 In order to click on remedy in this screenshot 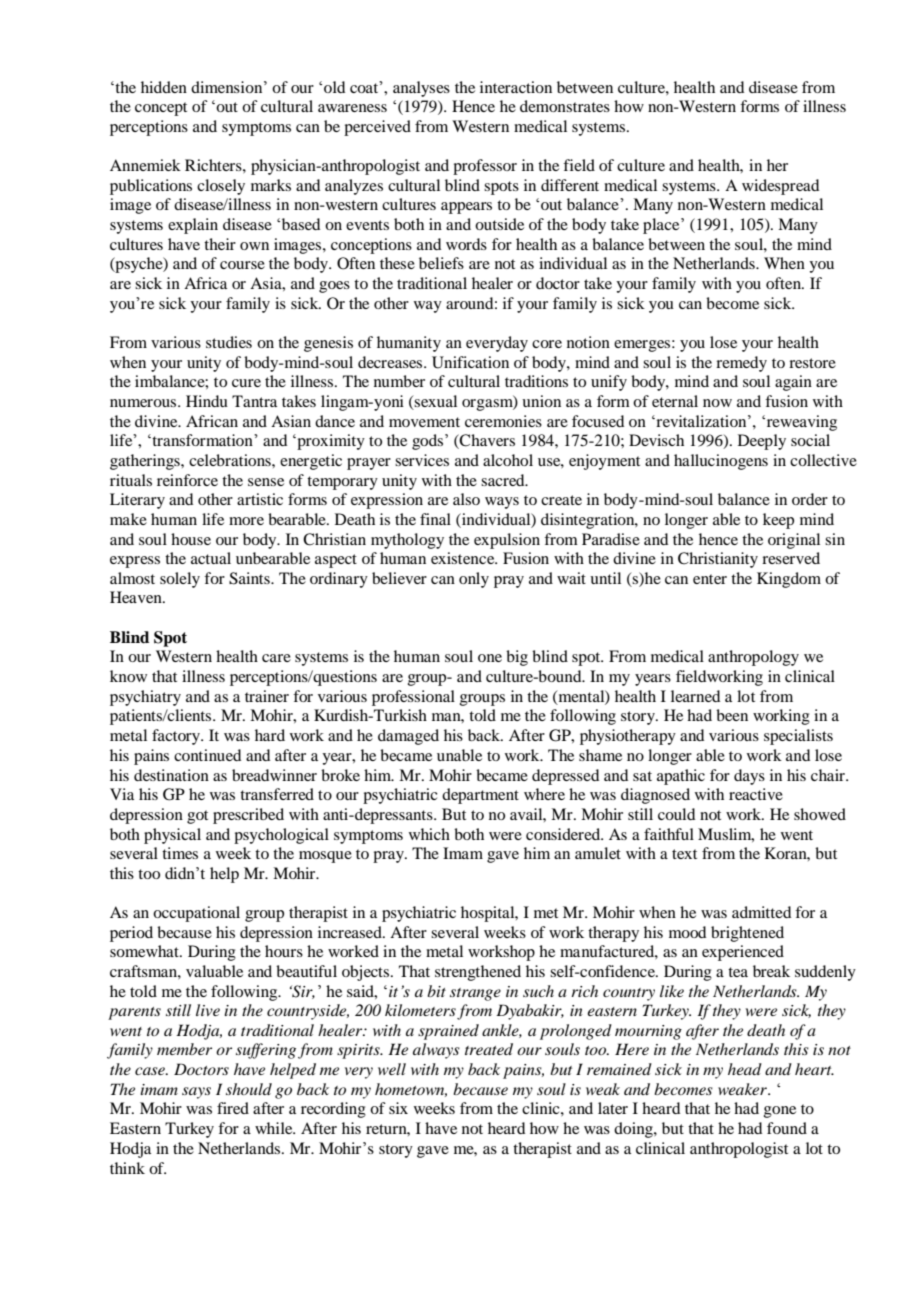, I will do `click(741, 364)`.
